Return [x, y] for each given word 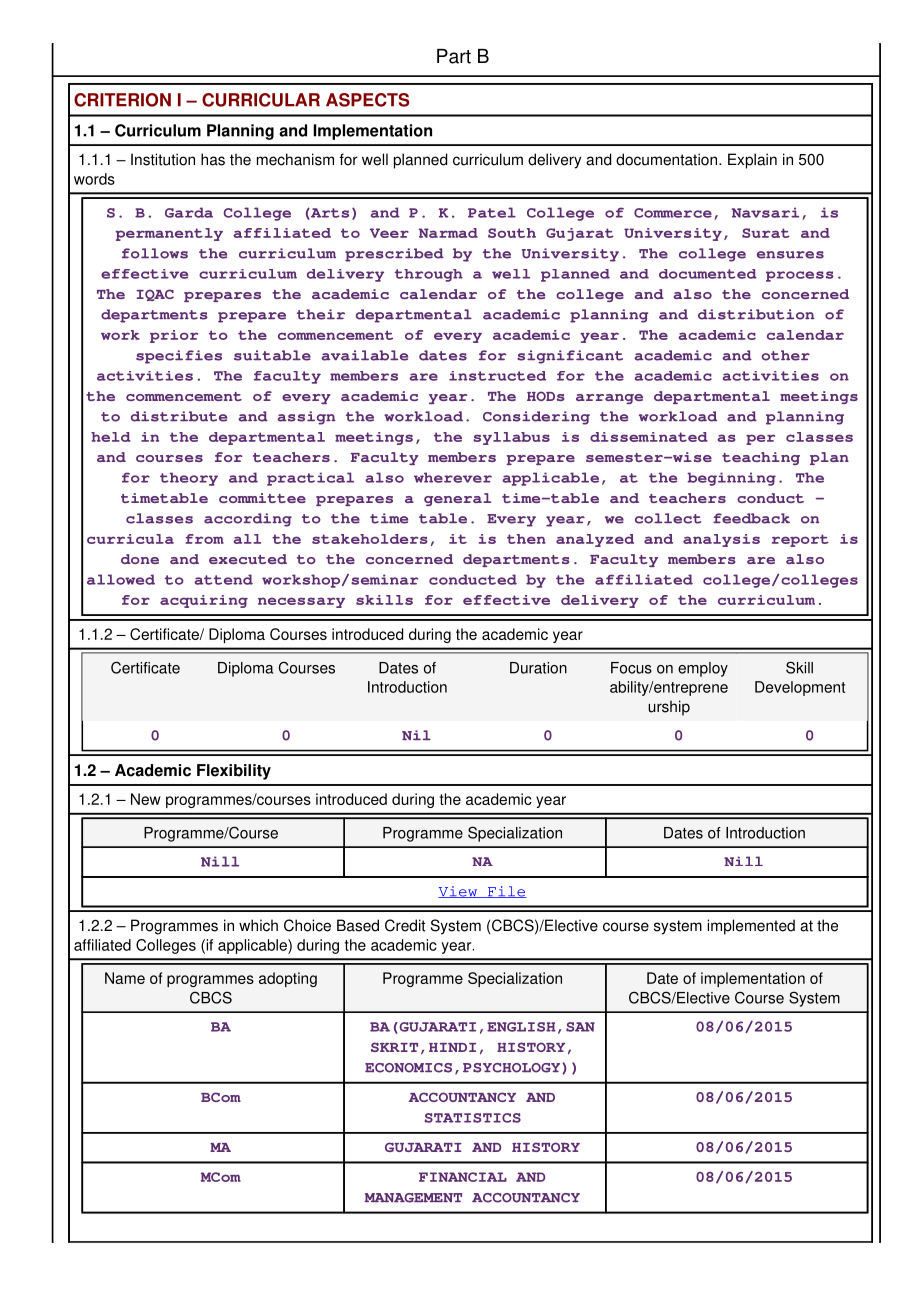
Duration [538, 668]
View [459, 892]
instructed [497, 376]
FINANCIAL [463, 1177]
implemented [751, 927]
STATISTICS [472, 1118]
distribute [179, 416]
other [785, 355]
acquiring [204, 601]
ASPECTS [368, 100]
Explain [752, 161]
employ [703, 669]
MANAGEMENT [413, 1198]
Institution [163, 159]
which [258, 925]
